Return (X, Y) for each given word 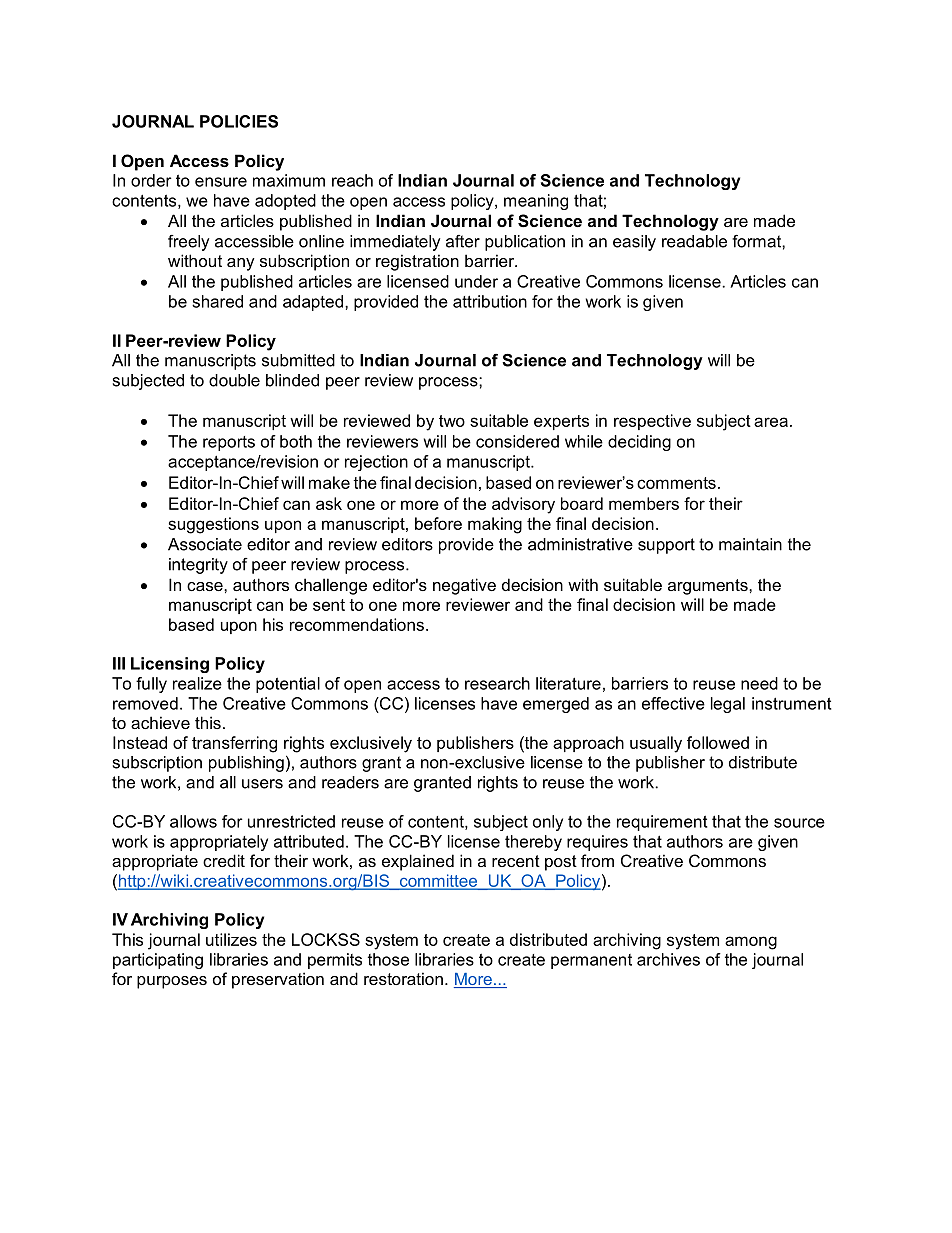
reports (229, 443)
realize (197, 683)
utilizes (231, 939)
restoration (403, 978)
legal (728, 705)
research (497, 683)
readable (694, 241)
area (771, 422)
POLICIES (239, 121)
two (452, 421)
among (751, 943)
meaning (536, 202)
